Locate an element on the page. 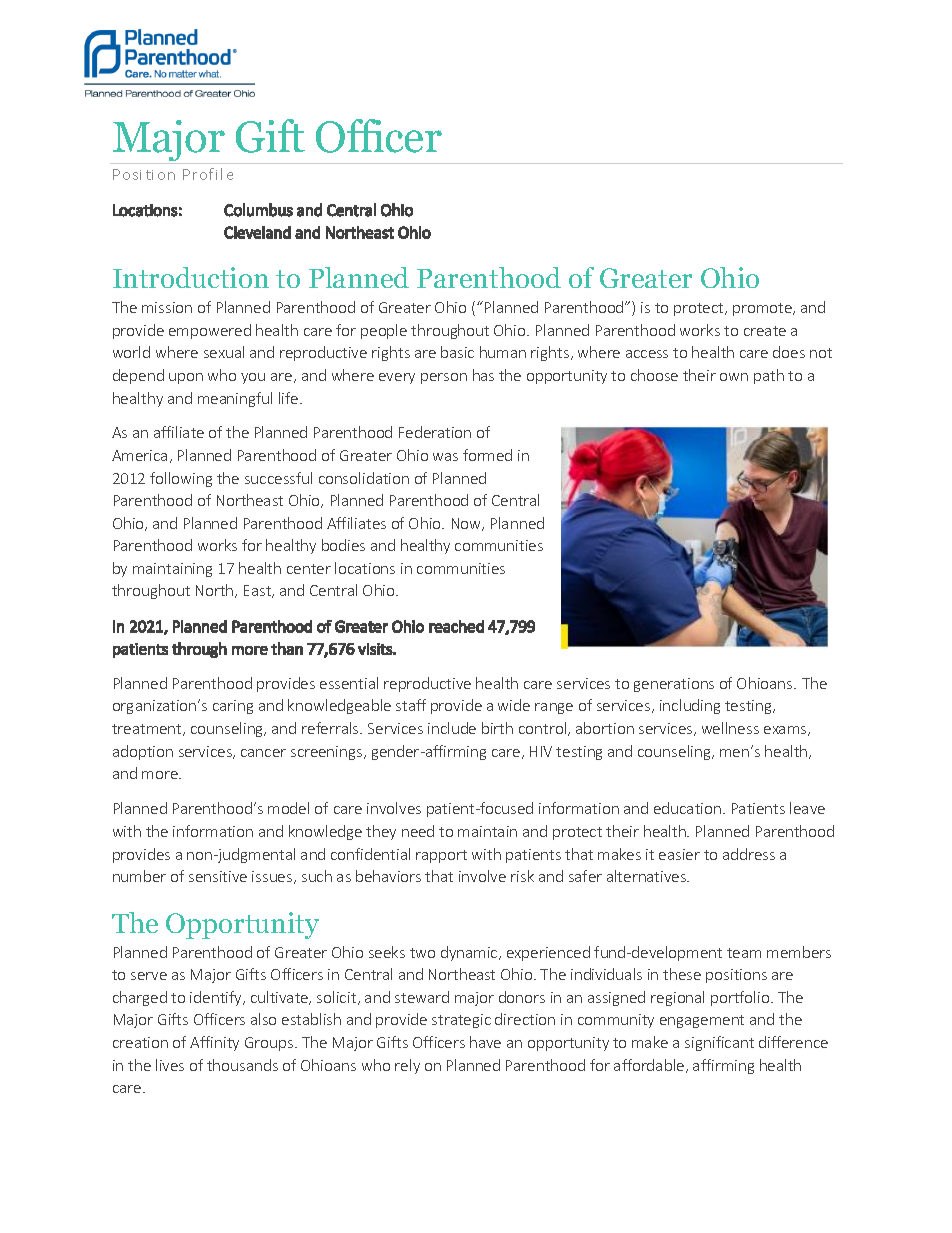 This page has width=952, height=1233. Affinity is located at coordinates (214, 1043).
